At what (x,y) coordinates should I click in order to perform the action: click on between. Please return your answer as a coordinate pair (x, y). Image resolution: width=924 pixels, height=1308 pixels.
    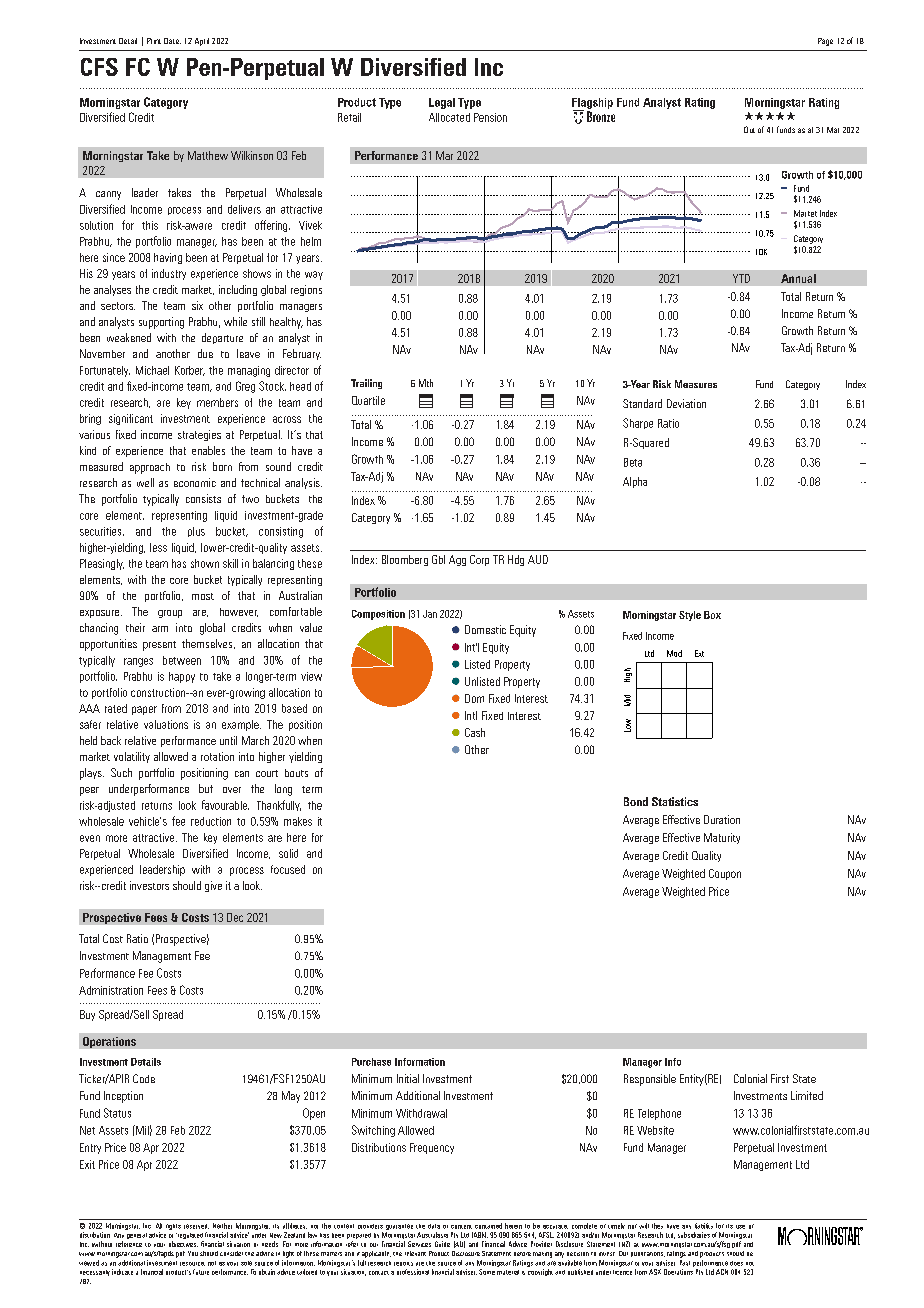
    Looking at the image, I should click on (182, 660).
